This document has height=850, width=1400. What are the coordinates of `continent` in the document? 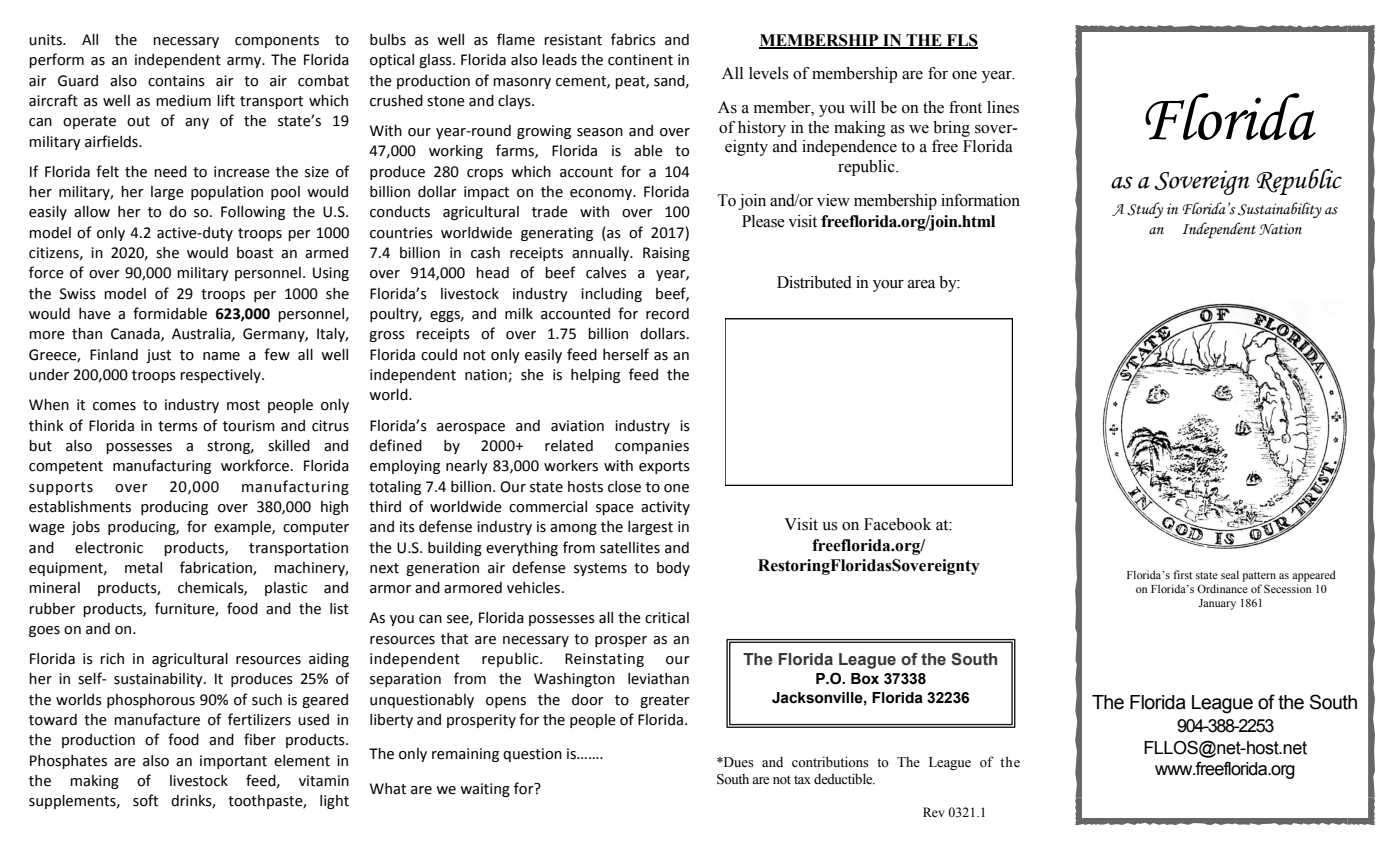 It's located at (640, 60).
